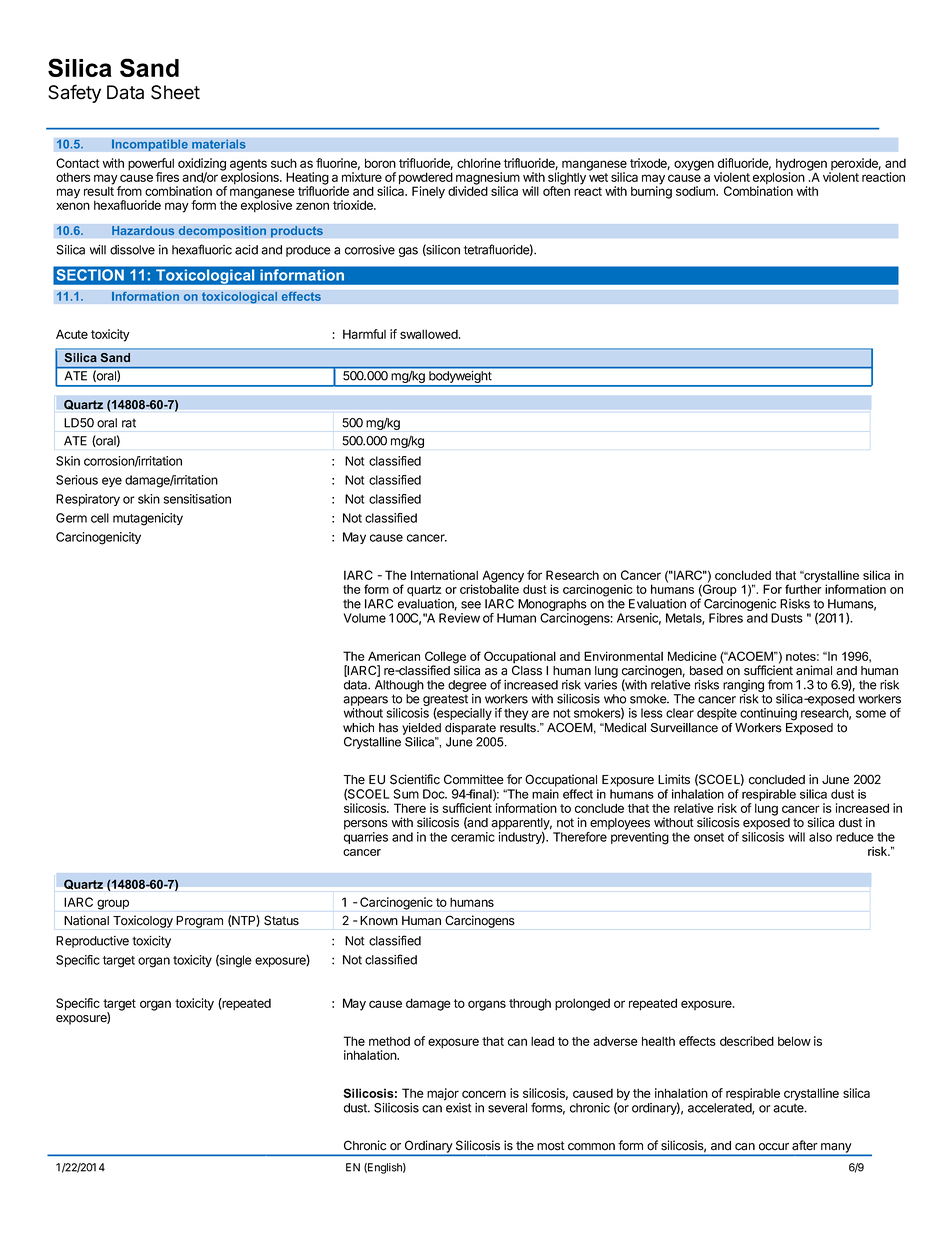 The height and width of the document is (1233, 952). What do you see at coordinates (459, 618) in the document?
I see `Review` at bounding box center [459, 618].
